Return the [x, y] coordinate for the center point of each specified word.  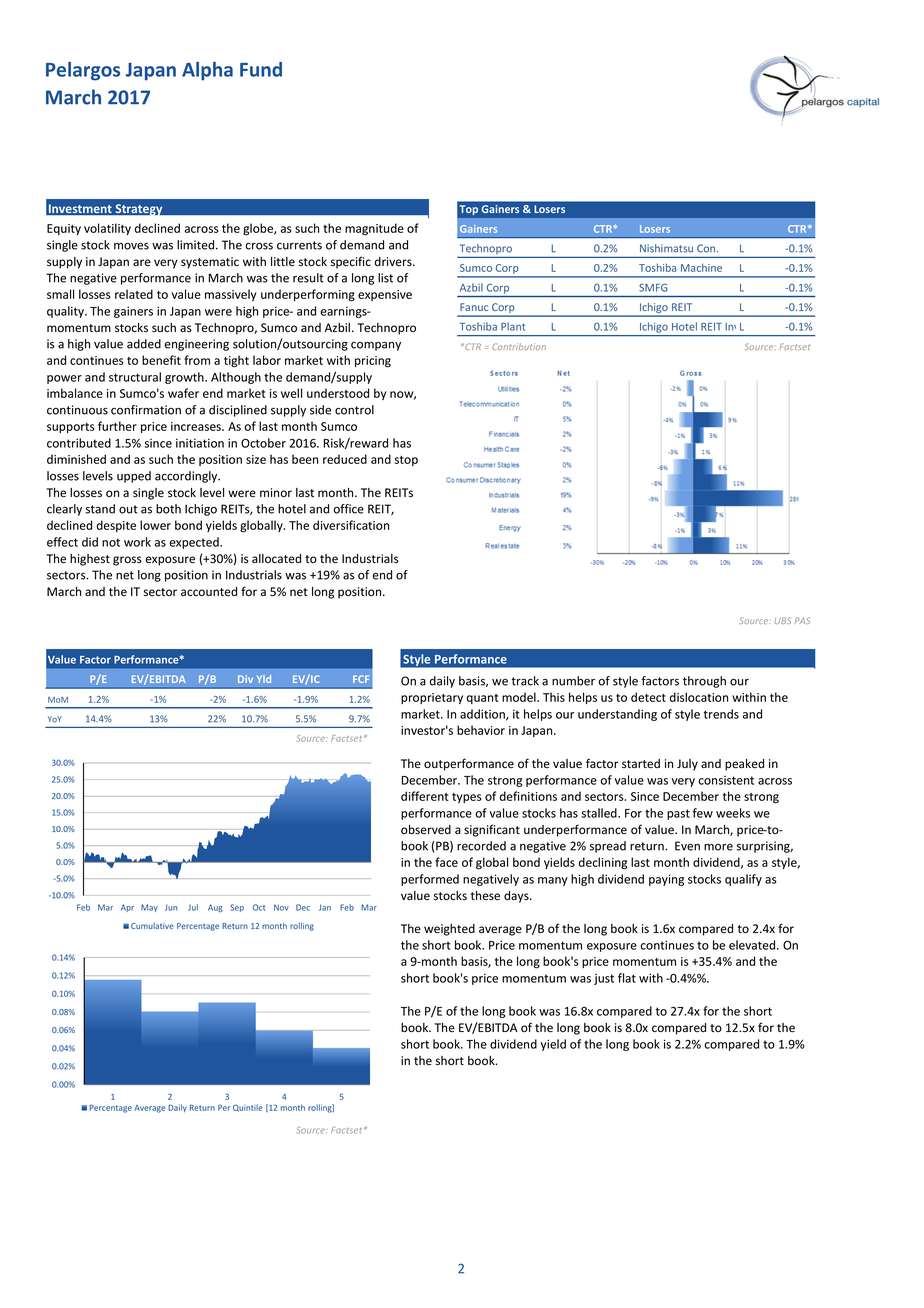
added [144, 344]
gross [127, 561]
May [149, 908]
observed [426, 830]
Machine [701, 267]
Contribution [519, 346]
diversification [351, 525]
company [376, 346]
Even [687, 846]
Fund [261, 69]
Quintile [248, 1108]
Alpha [207, 71]
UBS [783, 620]
